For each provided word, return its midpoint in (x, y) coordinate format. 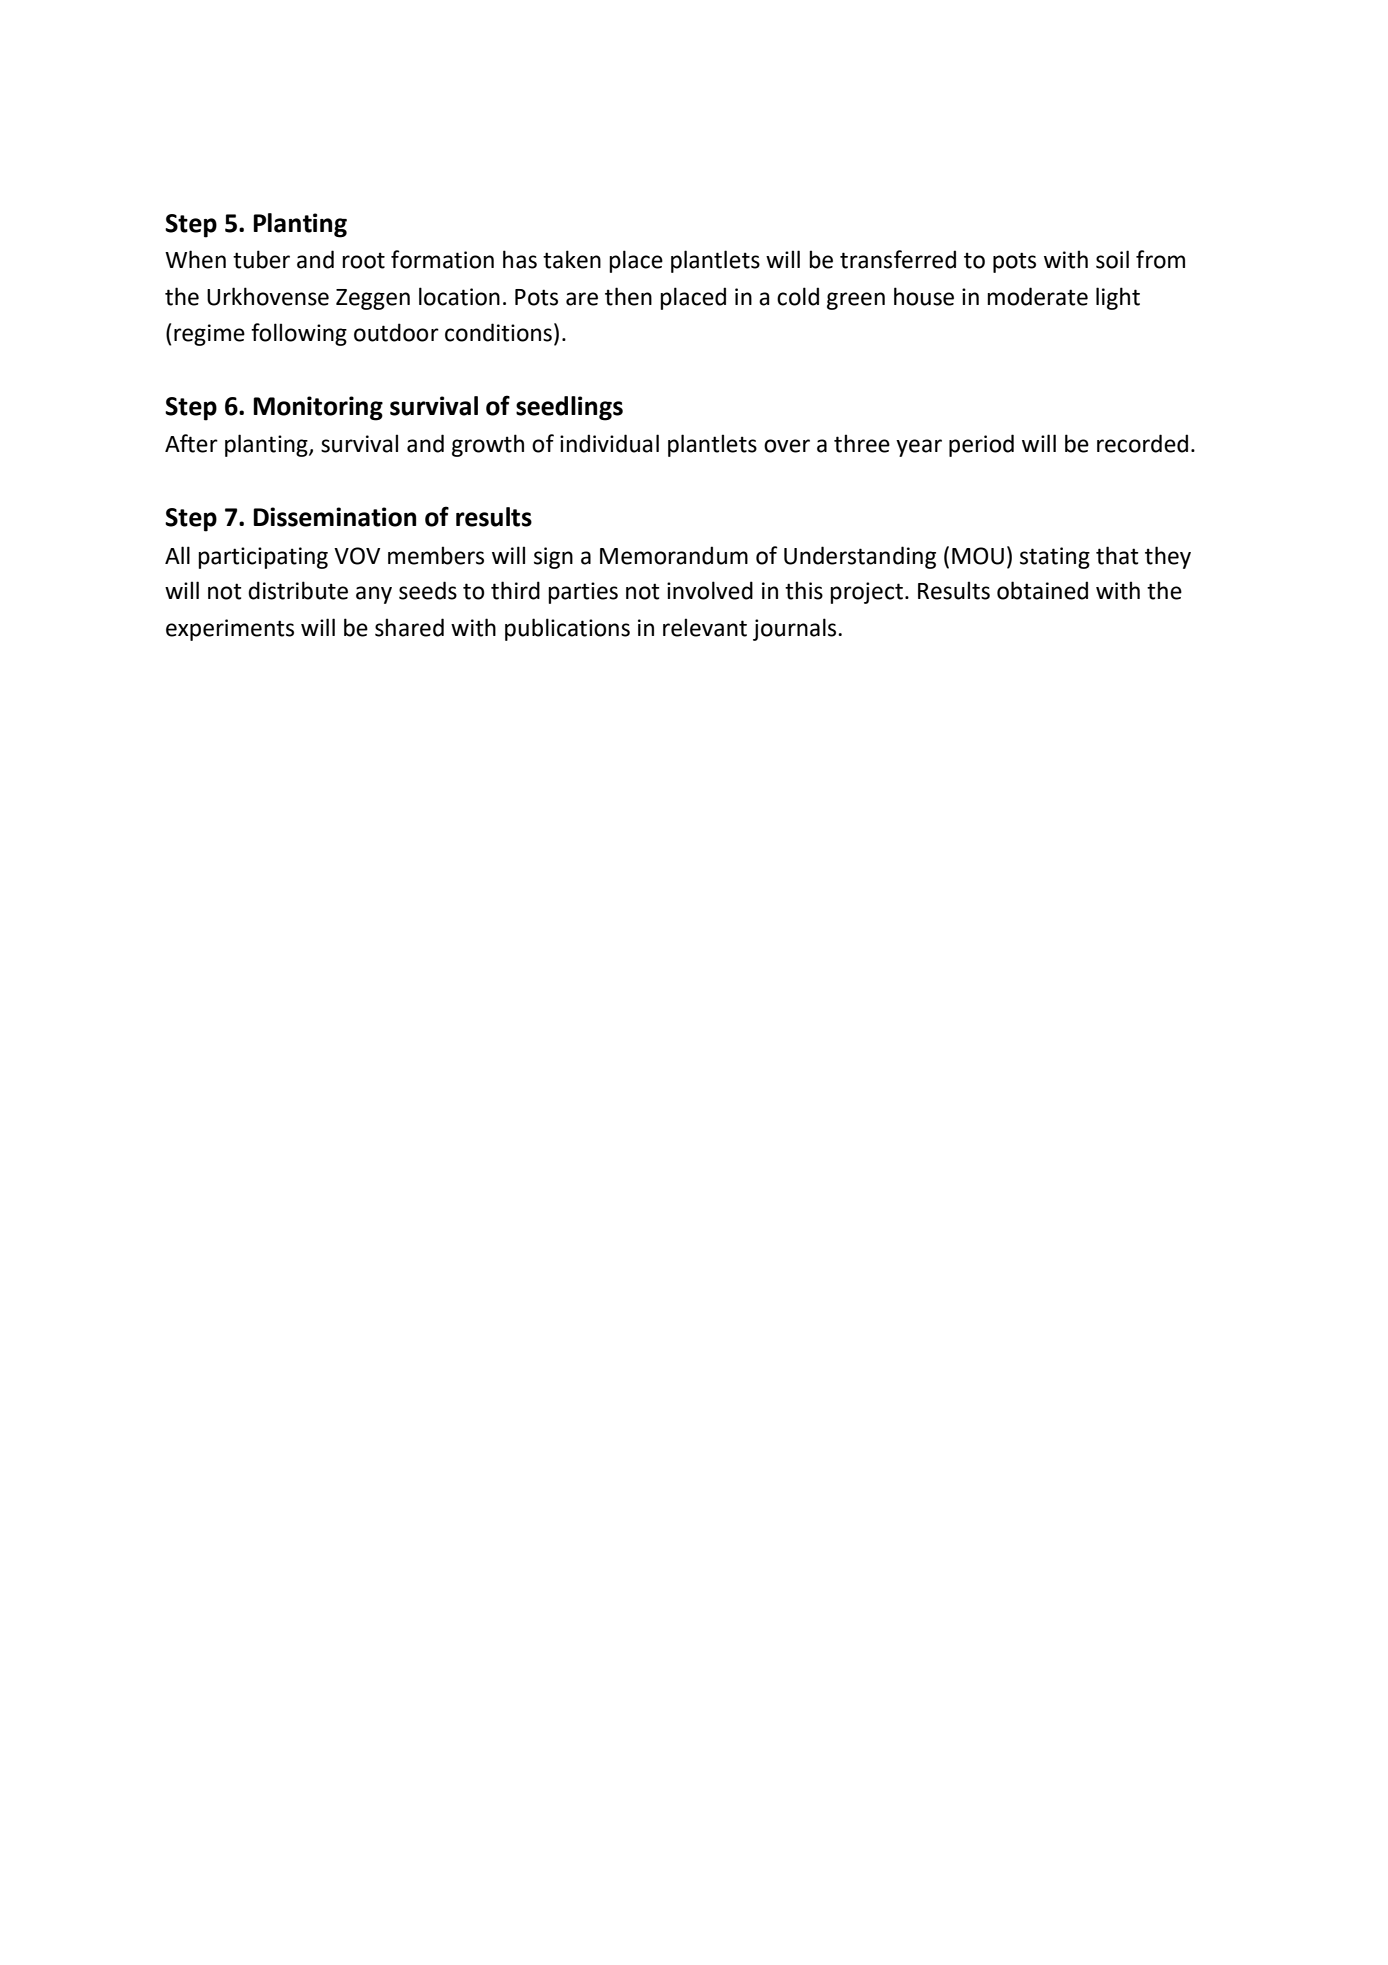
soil (1112, 259)
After (191, 443)
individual (609, 443)
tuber (261, 259)
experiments (230, 630)
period (981, 445)
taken (572, 259)
